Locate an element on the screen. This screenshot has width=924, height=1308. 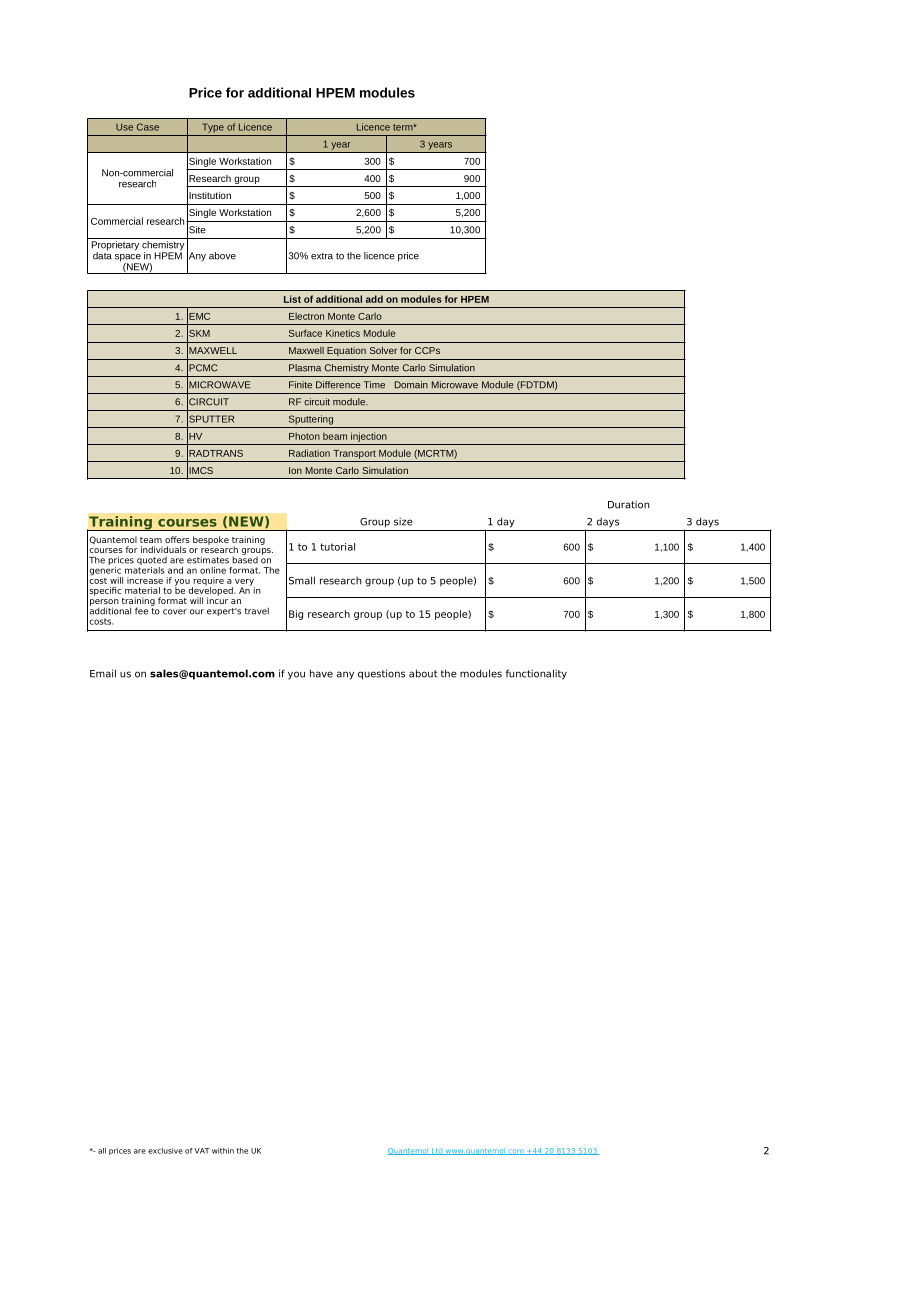
extra is located at coordinates (322, 256).
